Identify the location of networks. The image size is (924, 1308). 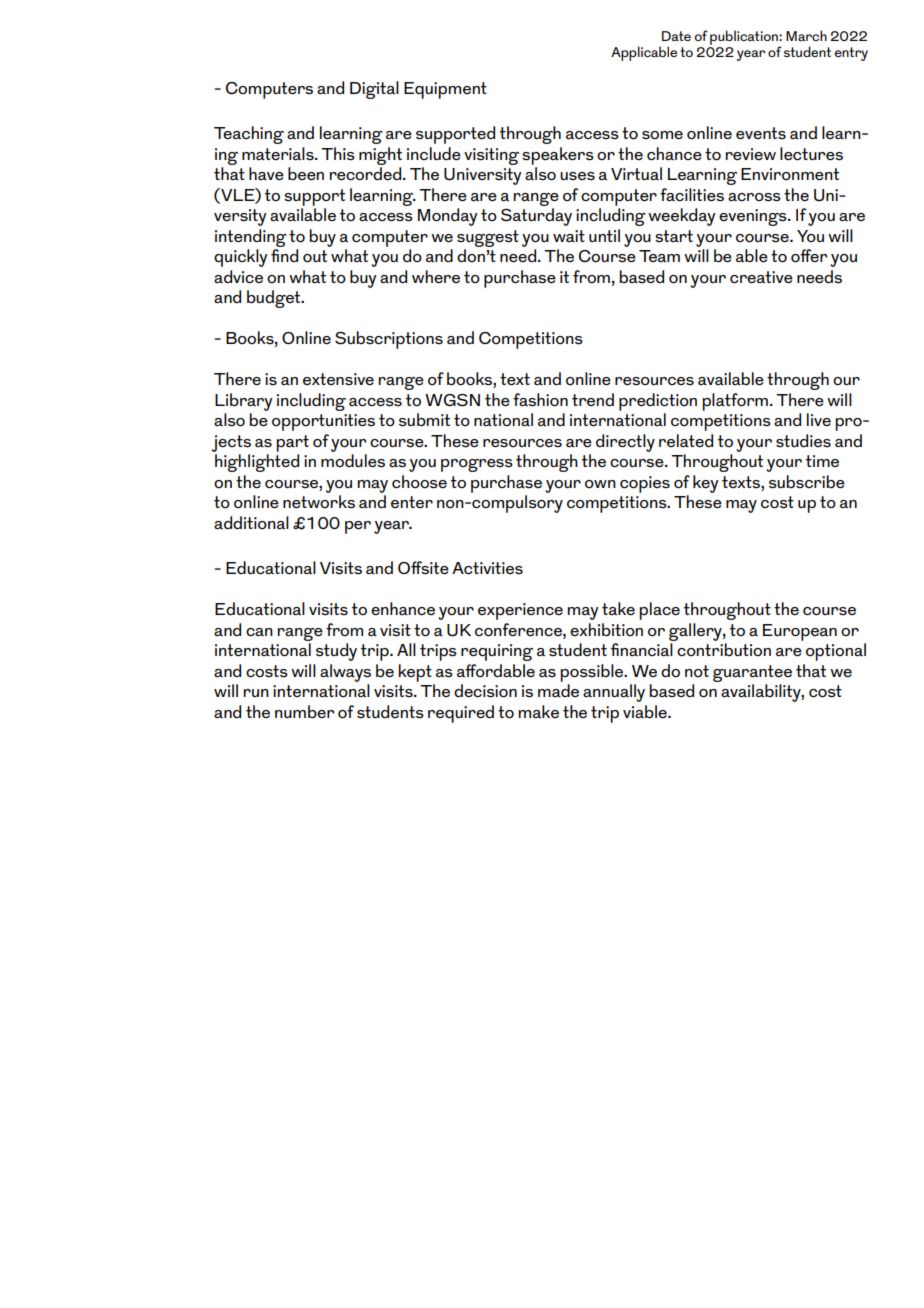
(319, 502).
